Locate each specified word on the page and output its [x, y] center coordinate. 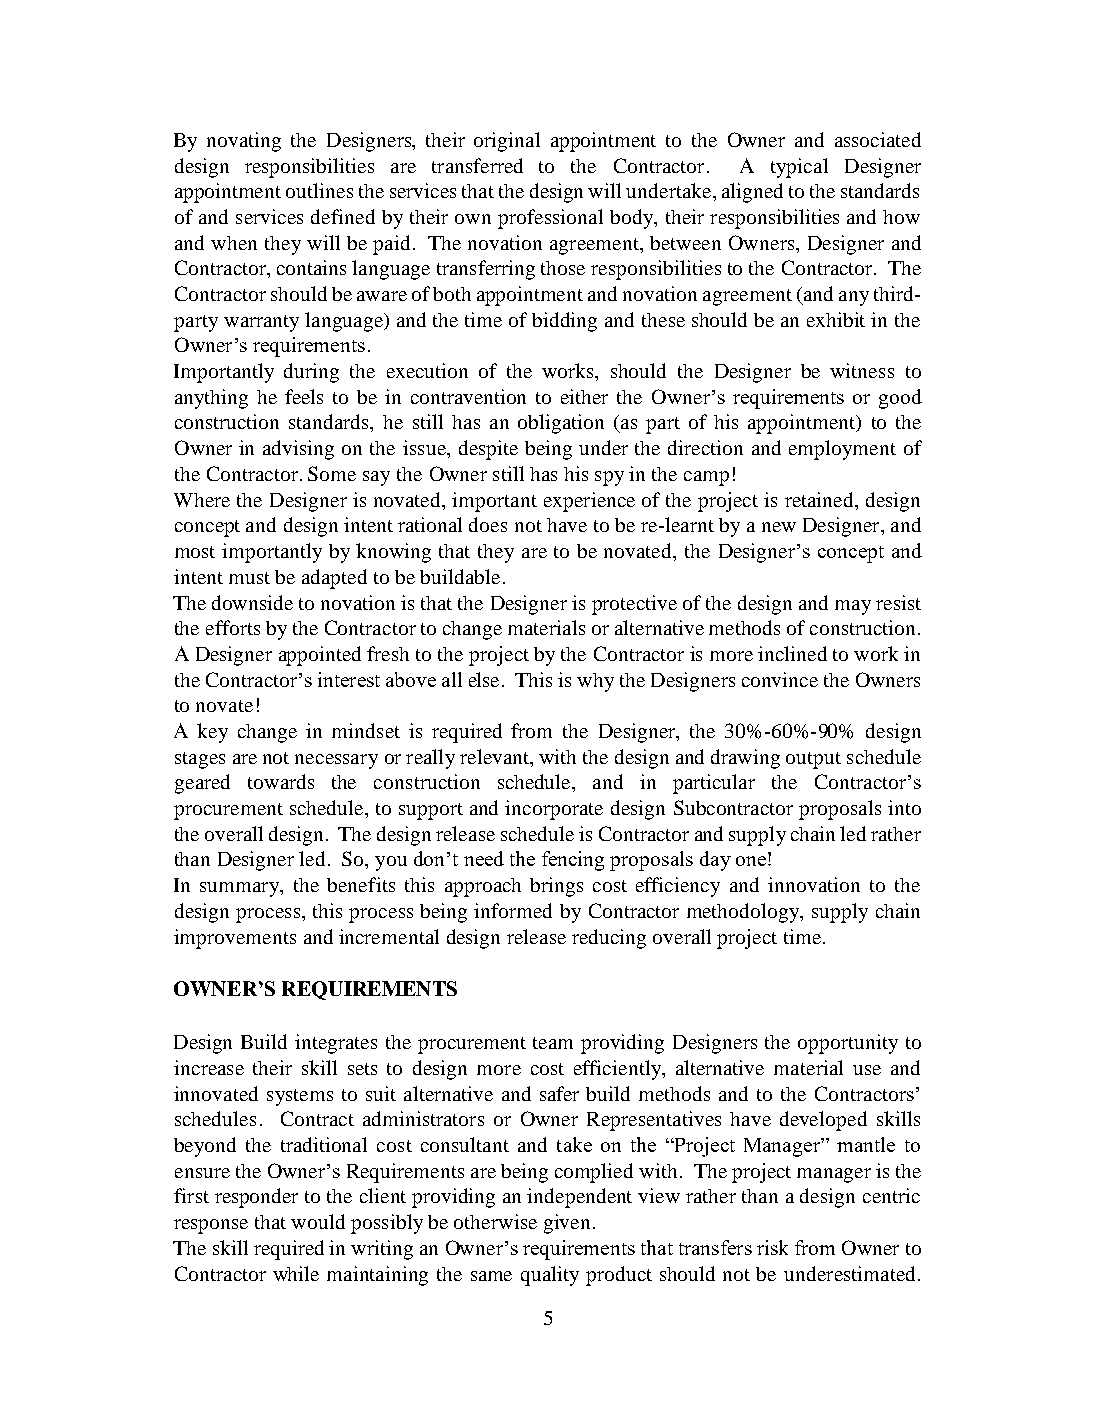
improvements [235, 939]
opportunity [848, 1044]
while [296, 1273]
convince [780, 679]
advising [298, 450]
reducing [609, 939]
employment [842, 450]
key [212, 733]
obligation [561, 424]
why [595, 682]
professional [550, 219]
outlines [319, 190]
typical [799, 168]
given [567, 1224]
